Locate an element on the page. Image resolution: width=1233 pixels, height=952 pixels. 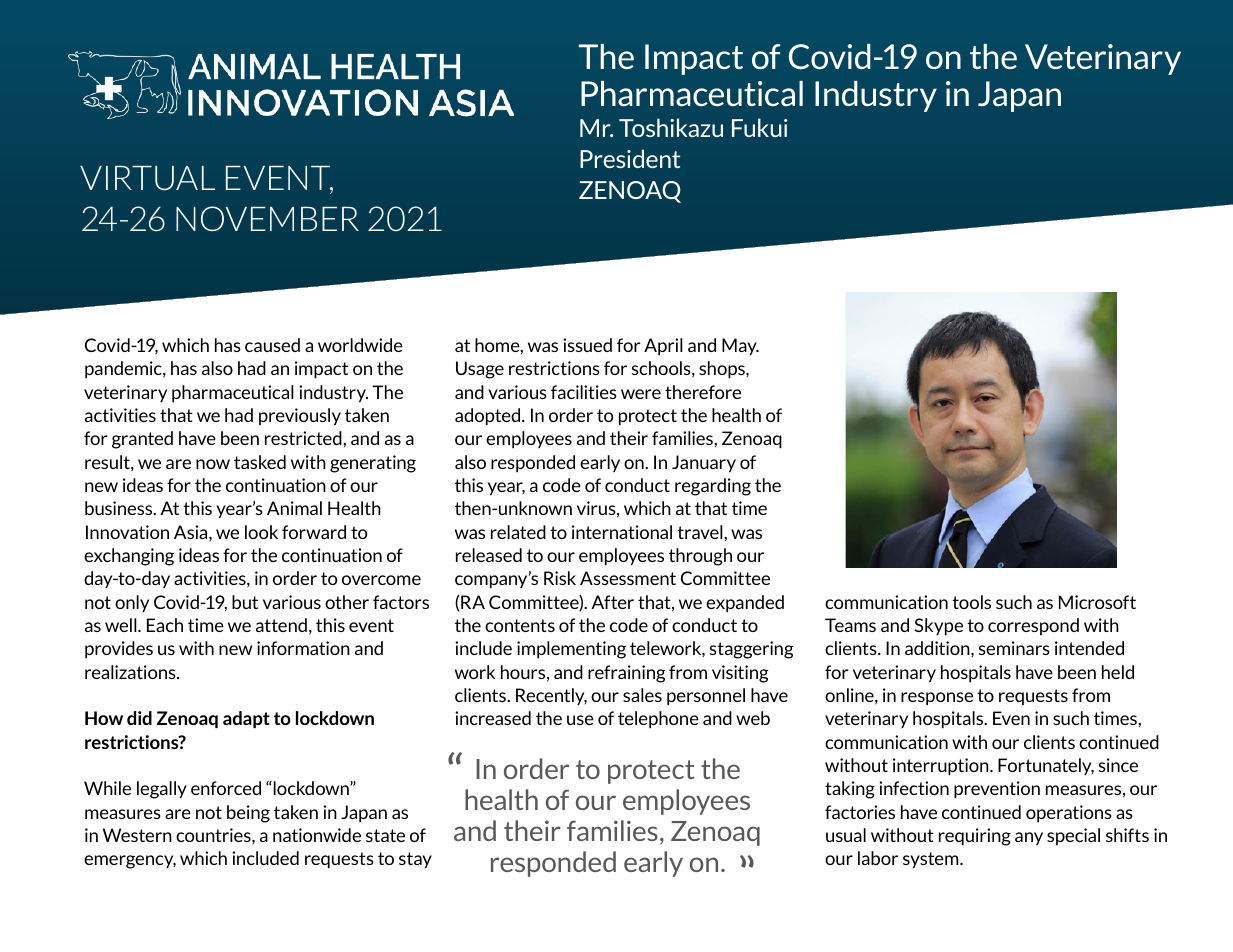
being is located at coordinates (248, 814).
